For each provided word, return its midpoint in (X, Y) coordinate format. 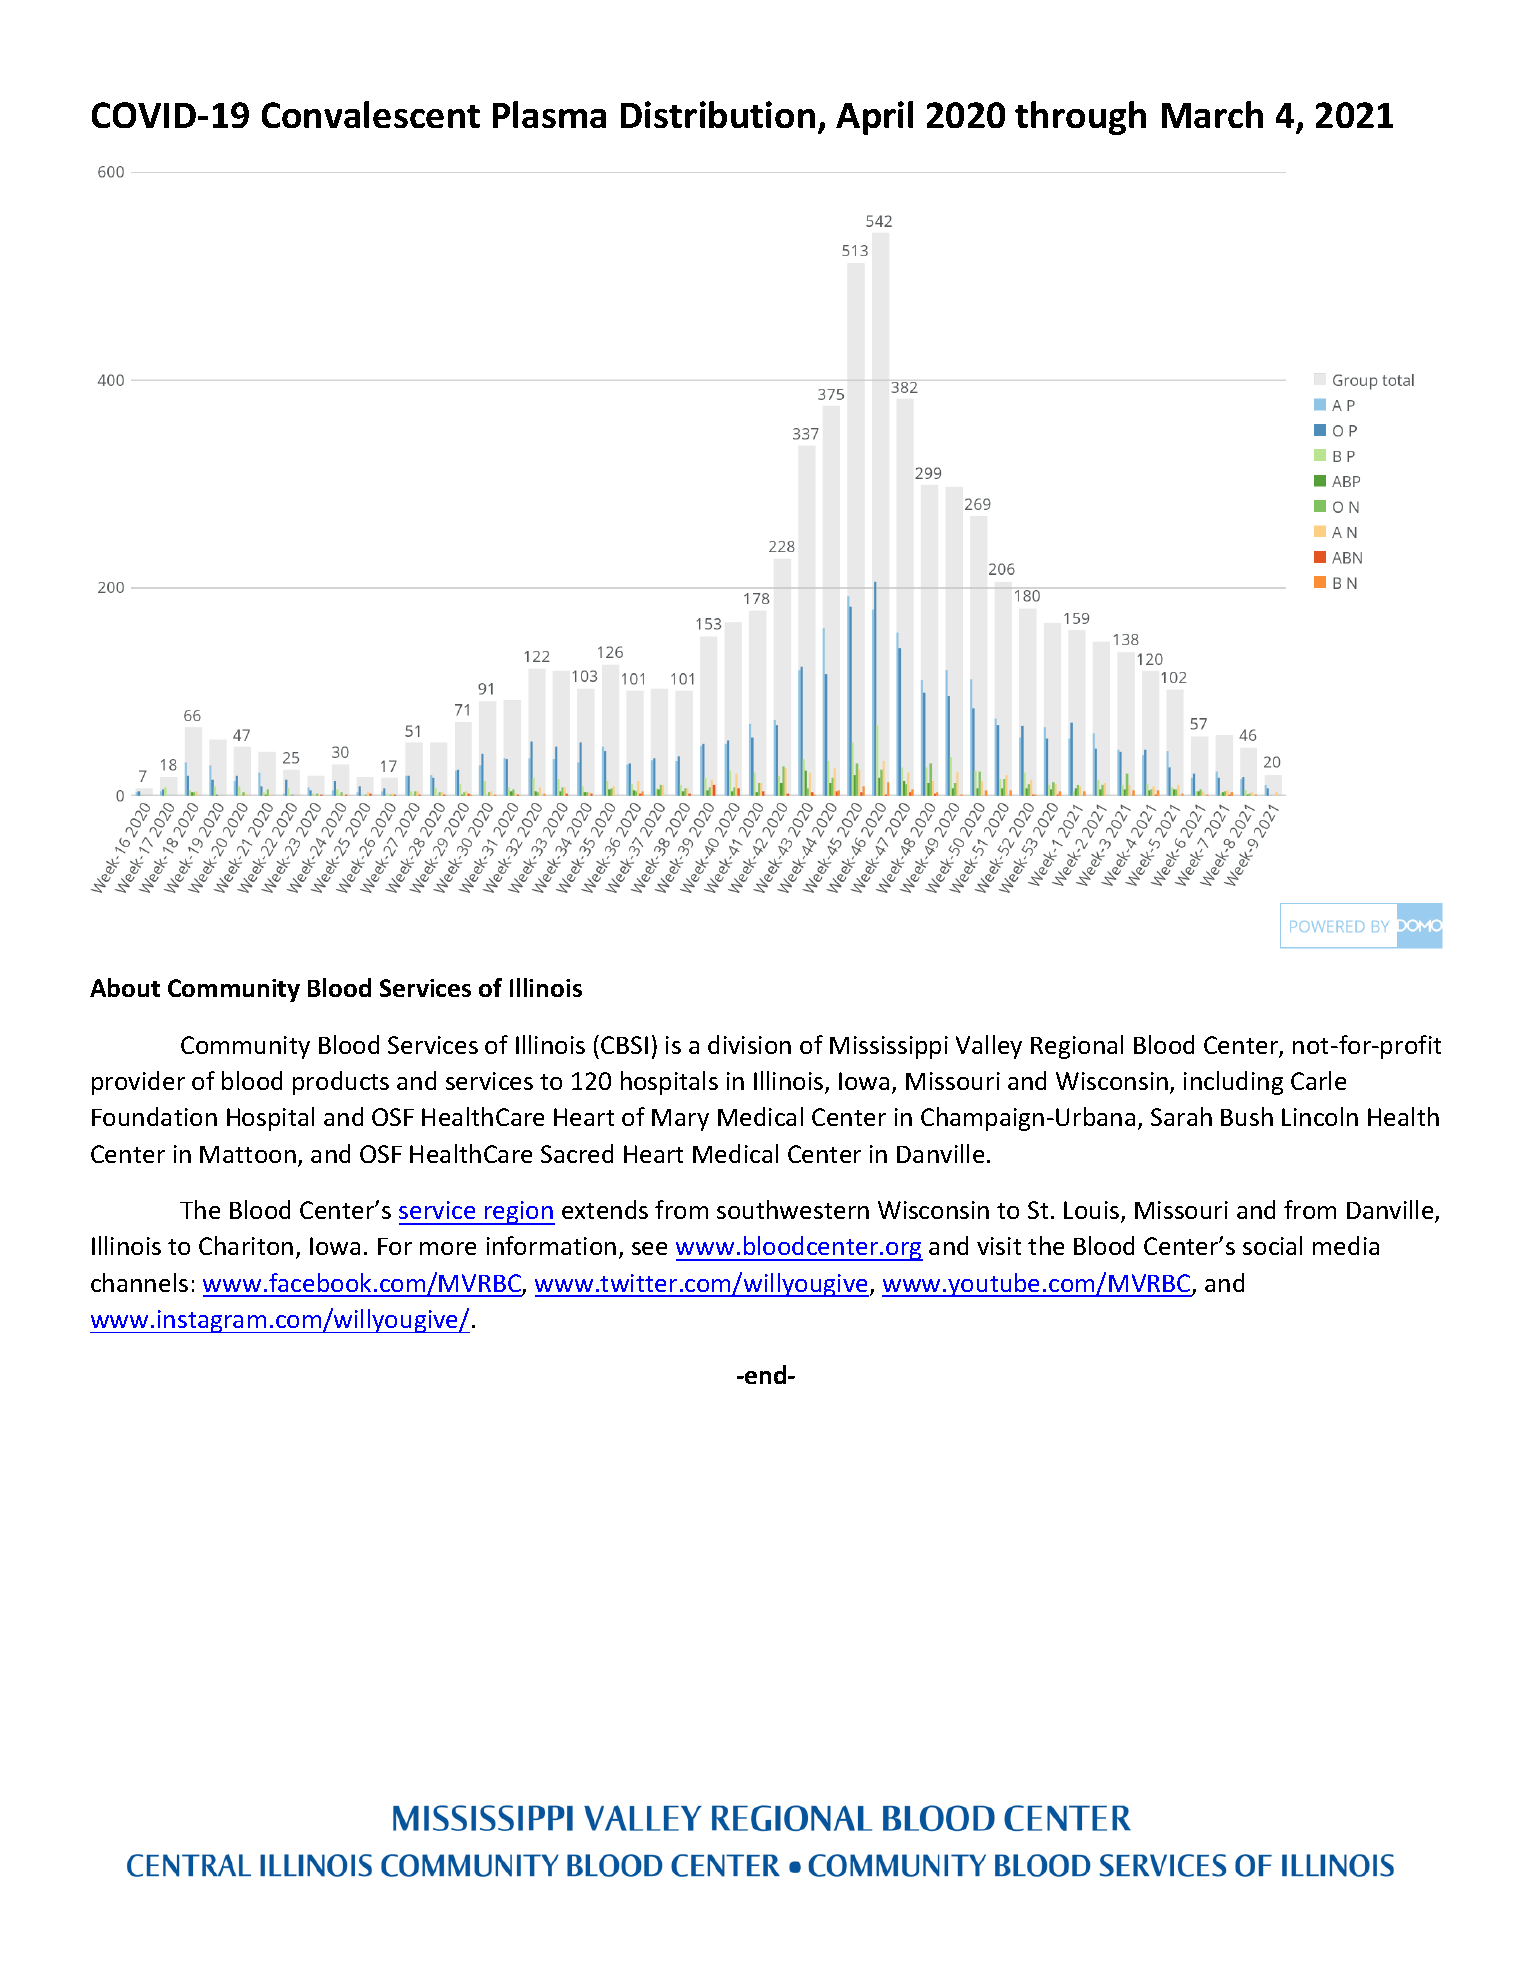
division (749, 1044)
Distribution (718, 114)
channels (139, 1282)
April (874, 118)
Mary (680, 1120)
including (1233, 1083)
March (1212, 114)
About (125, 987)
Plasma (549, 114)
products (341, 1083)
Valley (989, 1047)
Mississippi (889, 1047)
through (1080, 118)
